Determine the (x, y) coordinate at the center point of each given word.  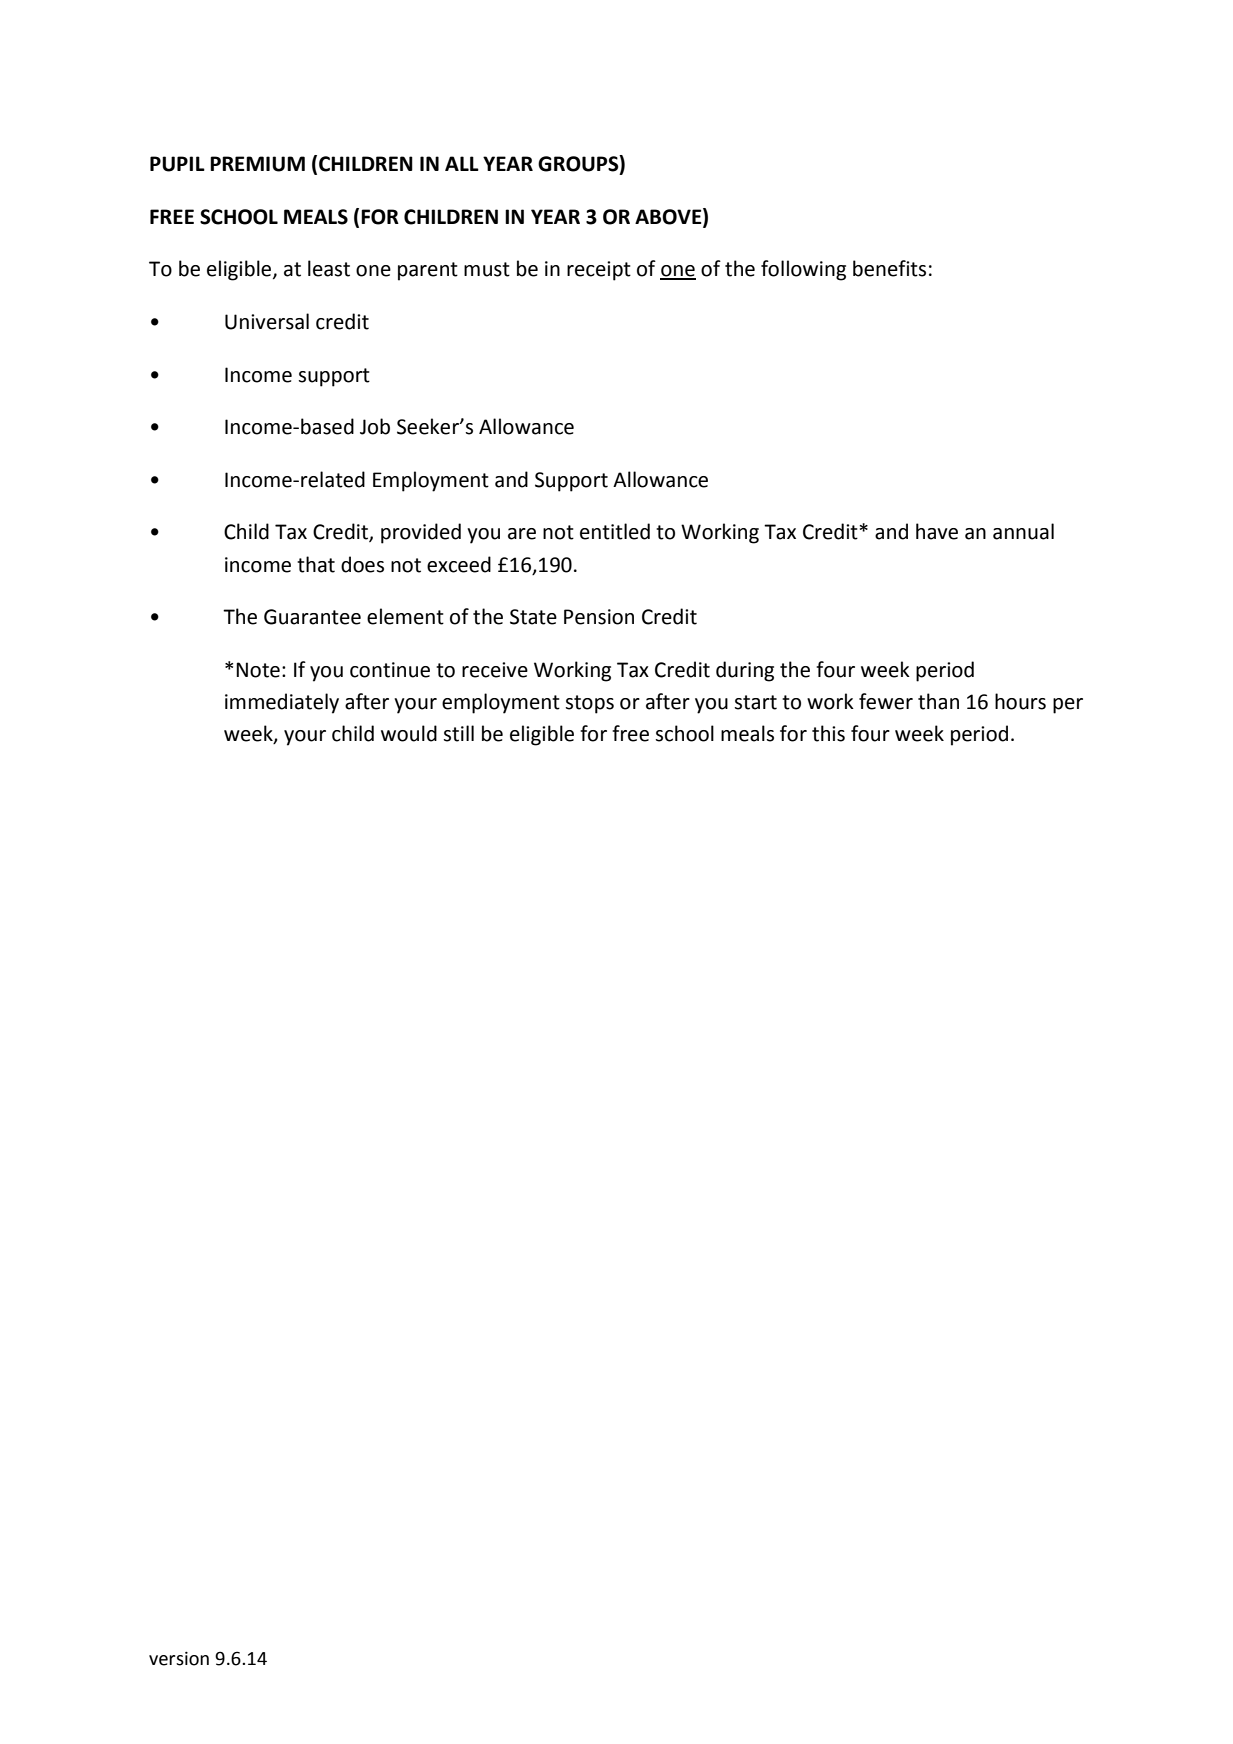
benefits (889, 268)
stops (590, 704)
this (828, 733)
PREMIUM (257, 164)
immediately (282, 703)
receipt (599, 271)
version (179, 1658)
